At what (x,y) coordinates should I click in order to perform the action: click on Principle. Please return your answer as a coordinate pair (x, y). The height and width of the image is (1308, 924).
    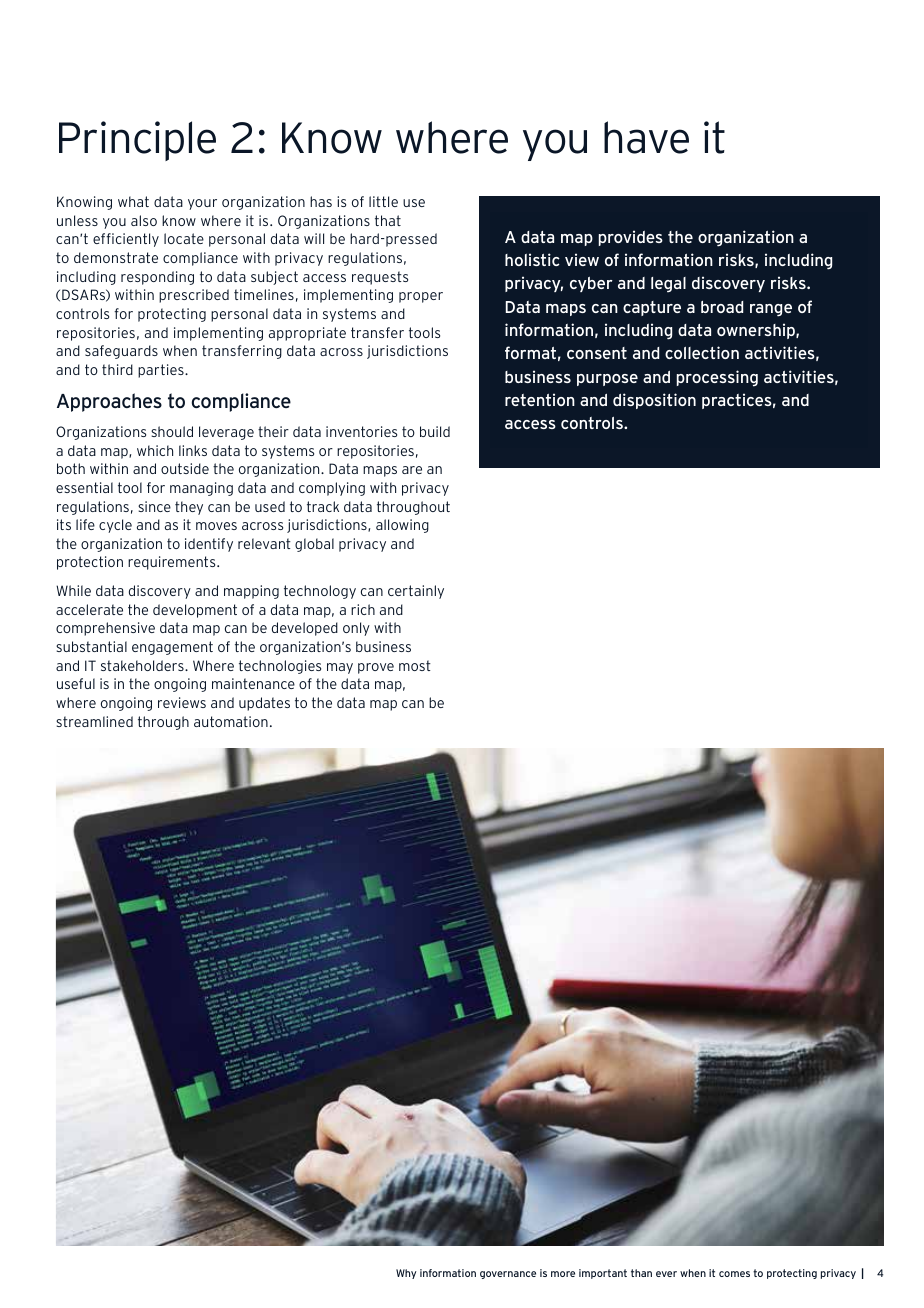
    Looking at the image, I should click on (137, 141).
